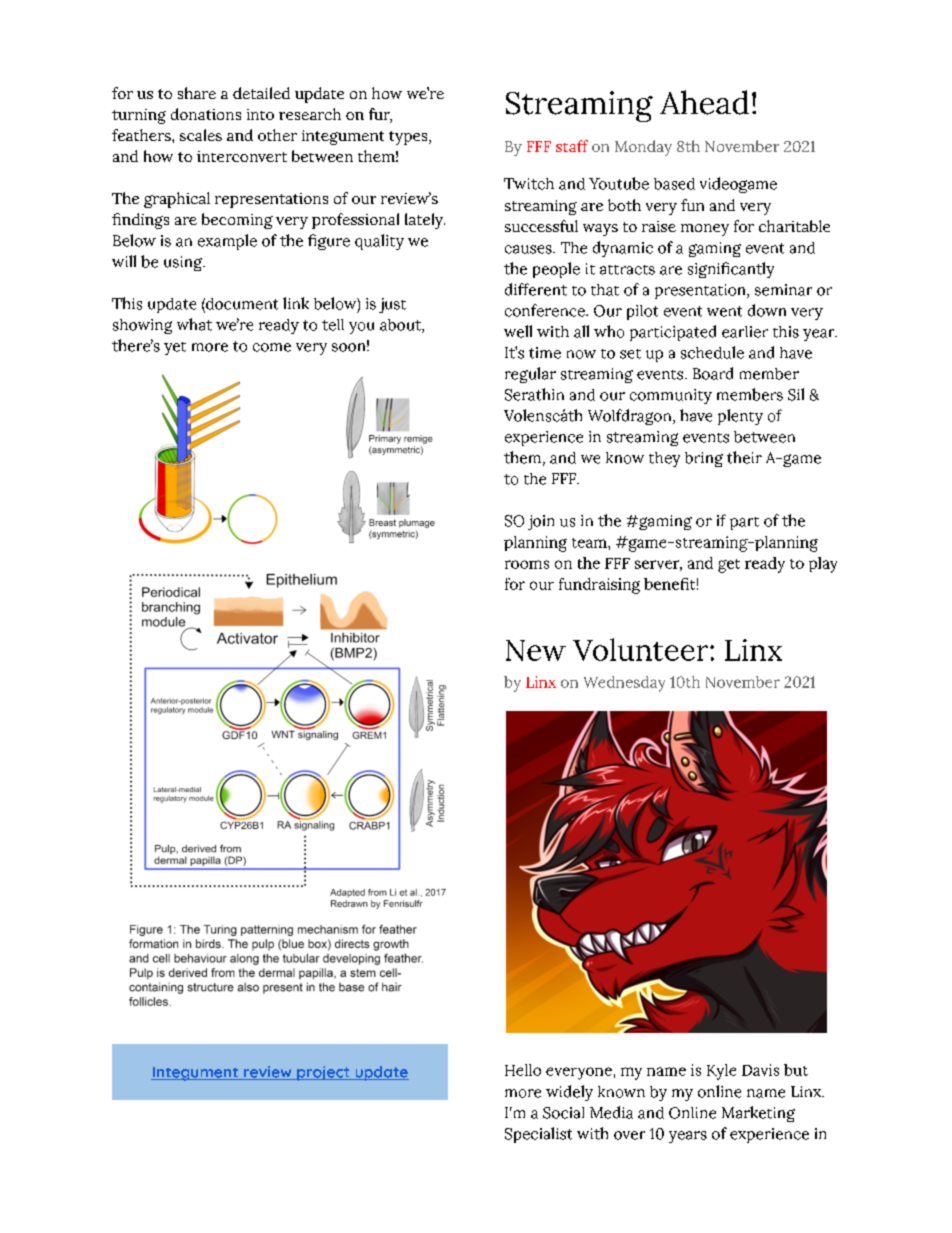  I want to click on rooms, so click(527, 564).
